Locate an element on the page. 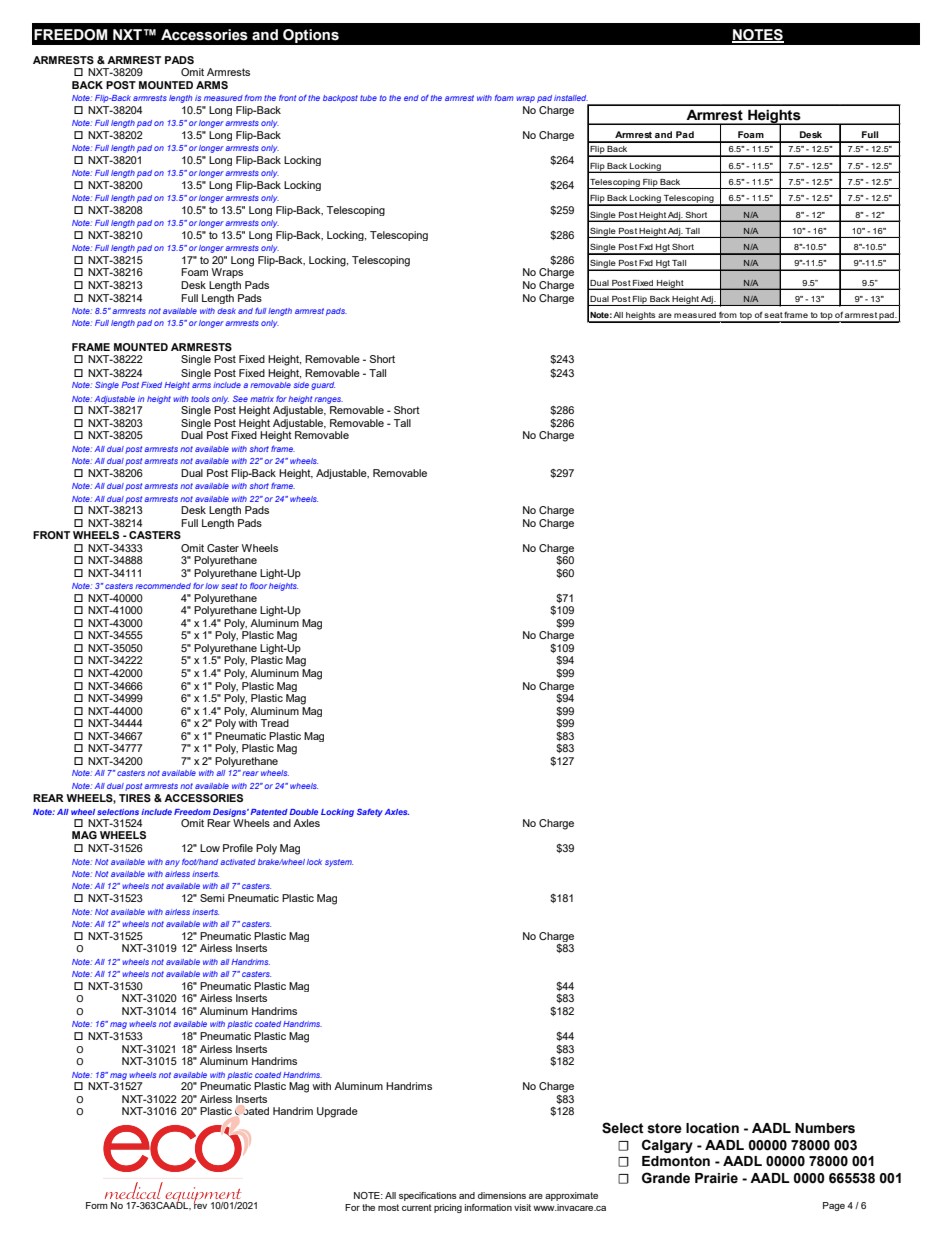  Safety is located at coordinates (370, 812).
